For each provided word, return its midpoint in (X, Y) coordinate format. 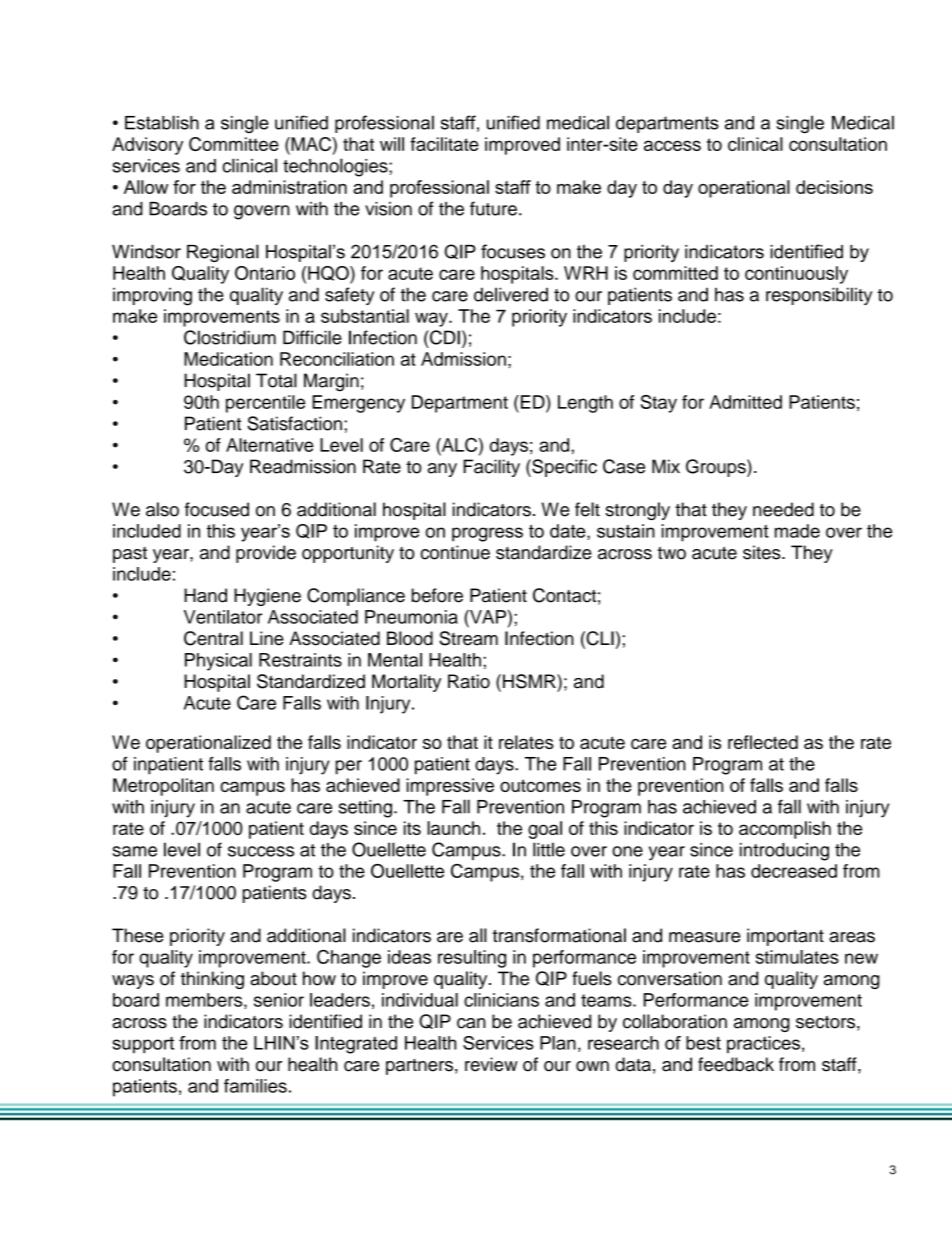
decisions (834, 187)
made (797, 531)
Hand (205, 595)
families (255, 1086)
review (491, 1064)
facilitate (444, 144)
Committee (234, 144)
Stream (468, 638)
